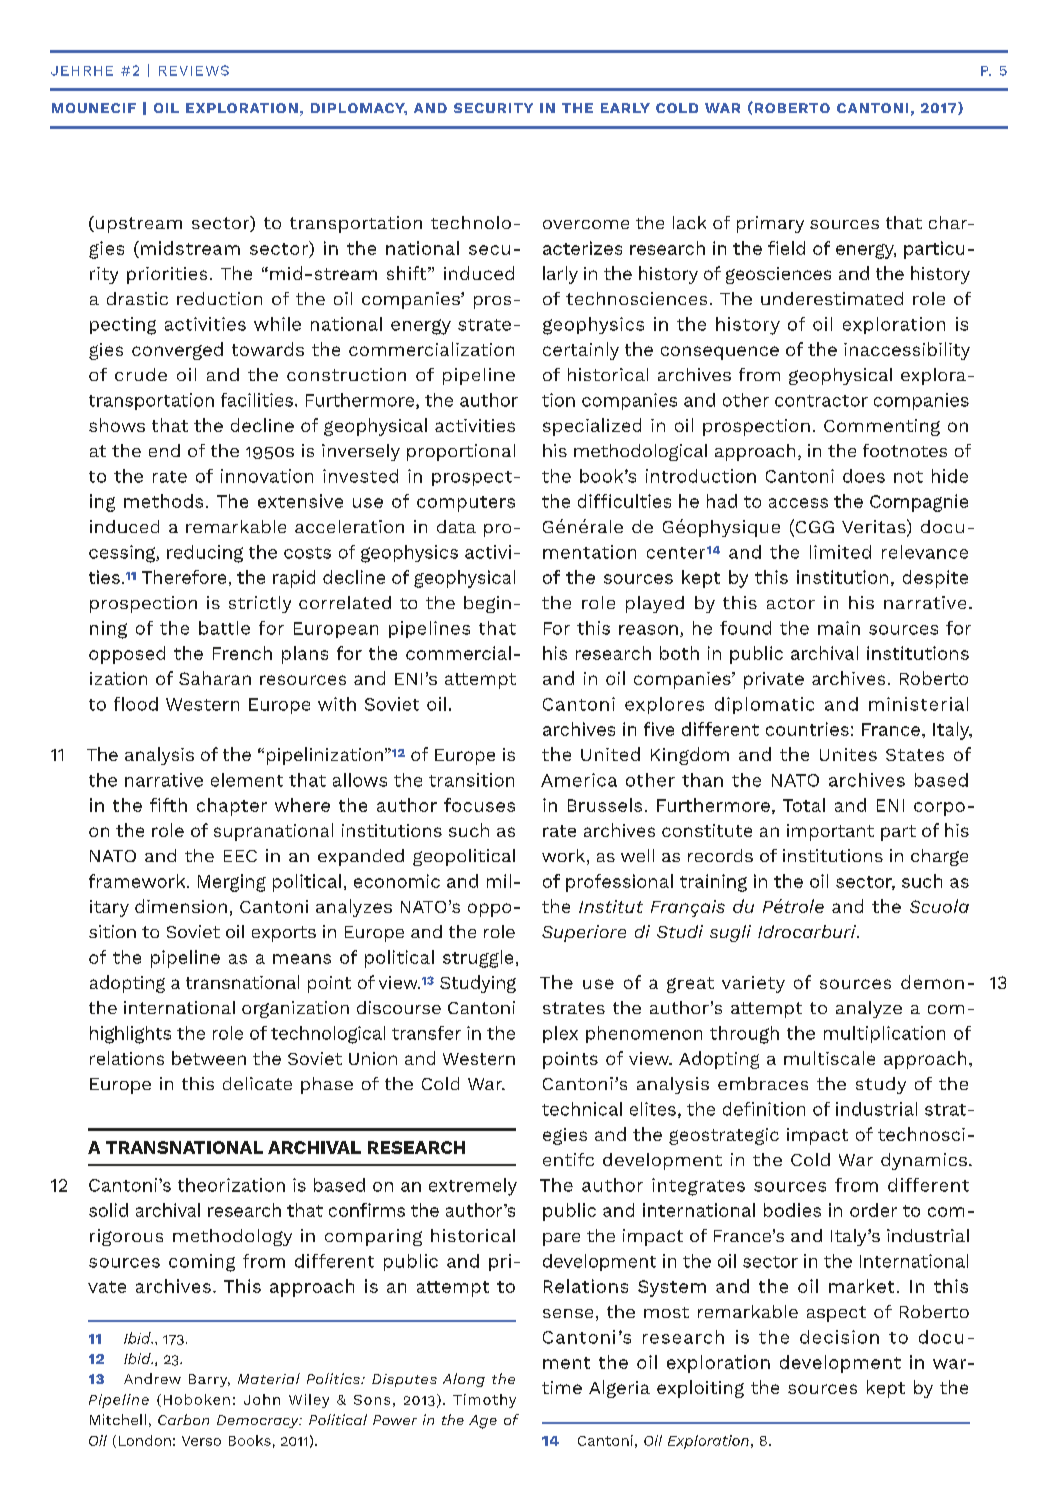  What do you see at coordinates (770, 224) in the document?
I see `primary` at bounding box center [770, 224].
